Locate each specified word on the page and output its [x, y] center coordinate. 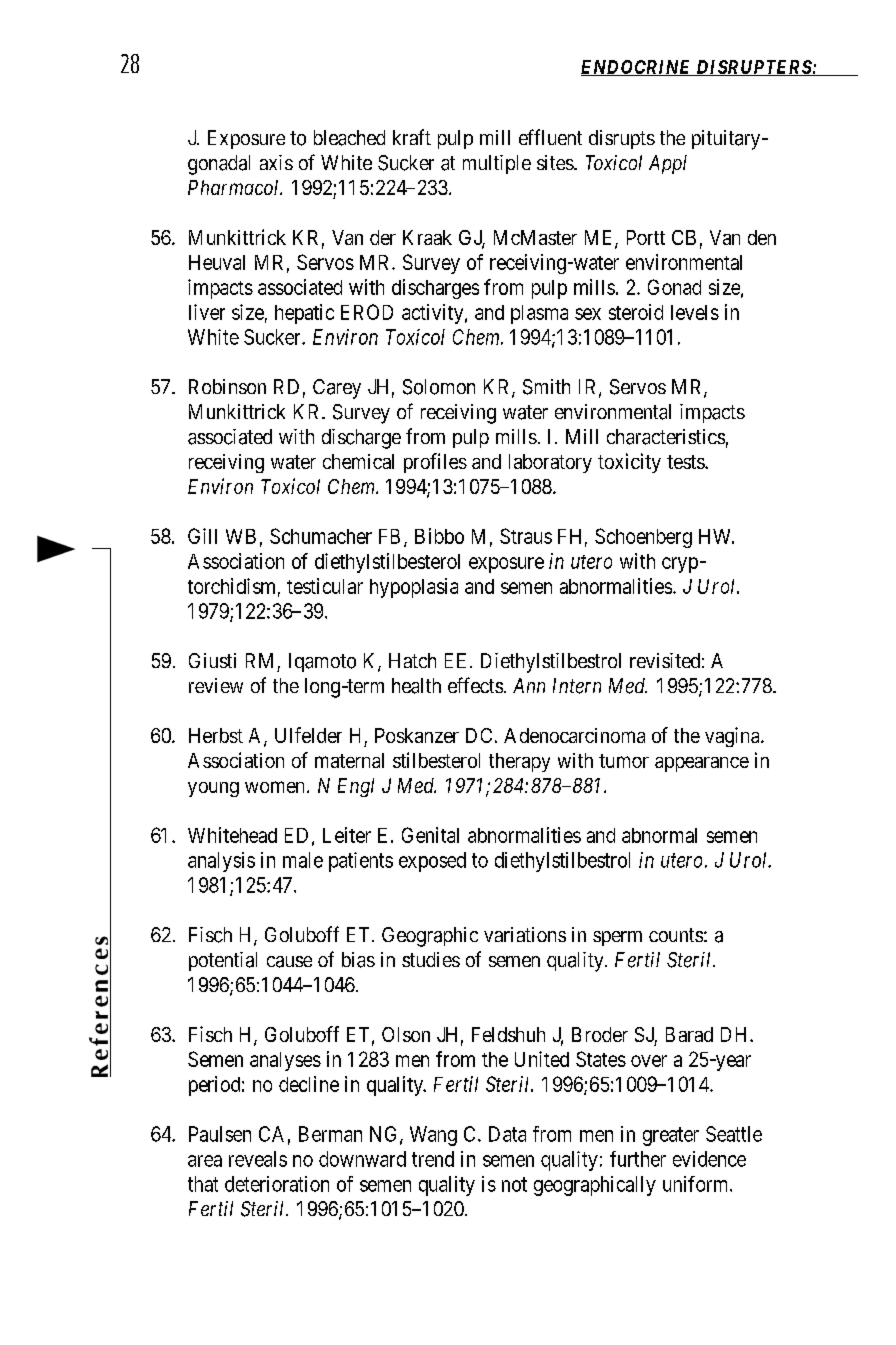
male [303, 860]
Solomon [439, 387]
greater [671, 1136]
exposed [432, 862]
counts [676, 935]
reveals [258, 1159]
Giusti [212, 660]
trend [433, 1159]
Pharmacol [235, 187]
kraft [412, 137]
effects [475, 685]
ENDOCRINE [637, 68]
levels [695, 312]
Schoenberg [643, 538]
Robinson [227, 386]
